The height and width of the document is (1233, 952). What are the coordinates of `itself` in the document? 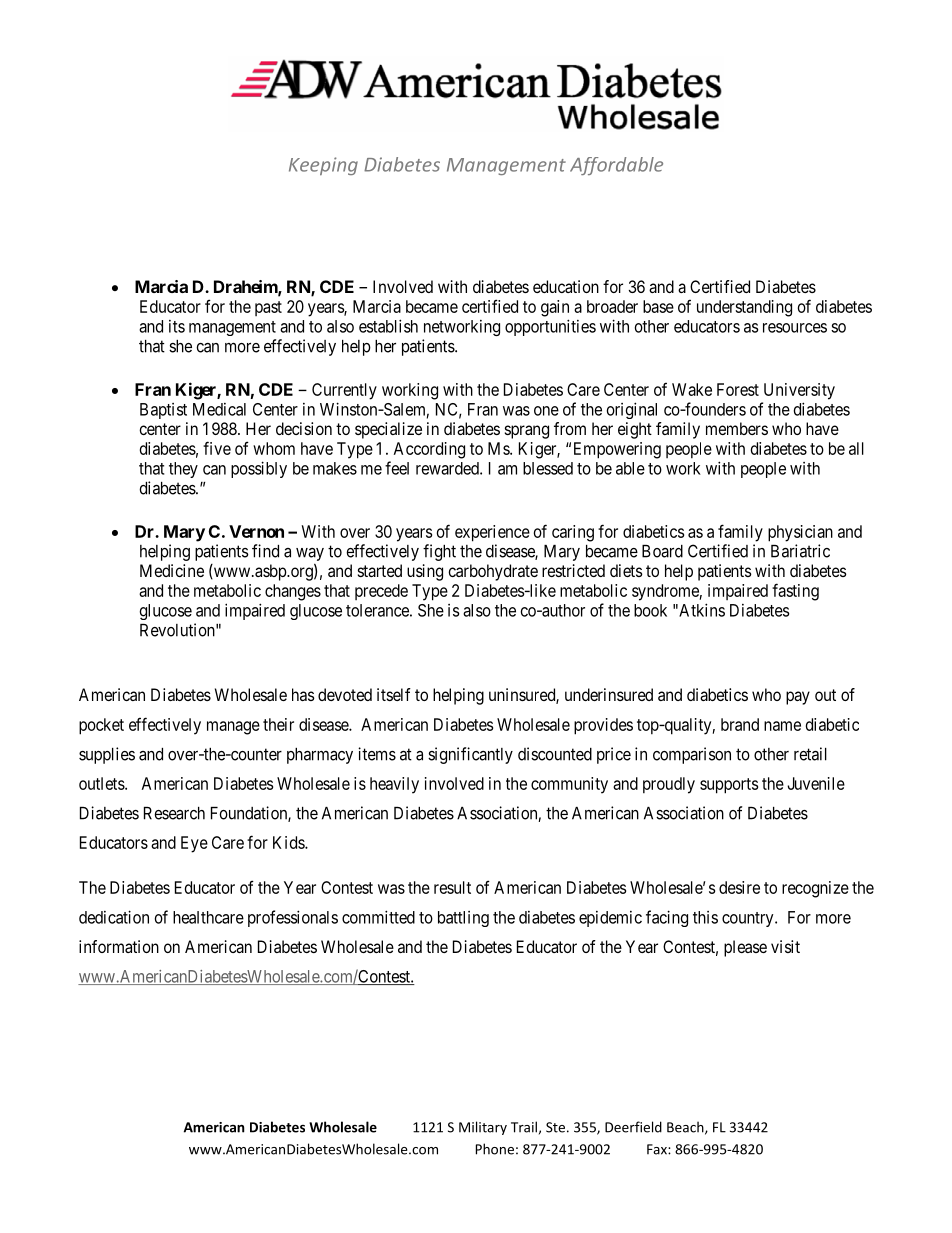 It's located at (394, 694).
